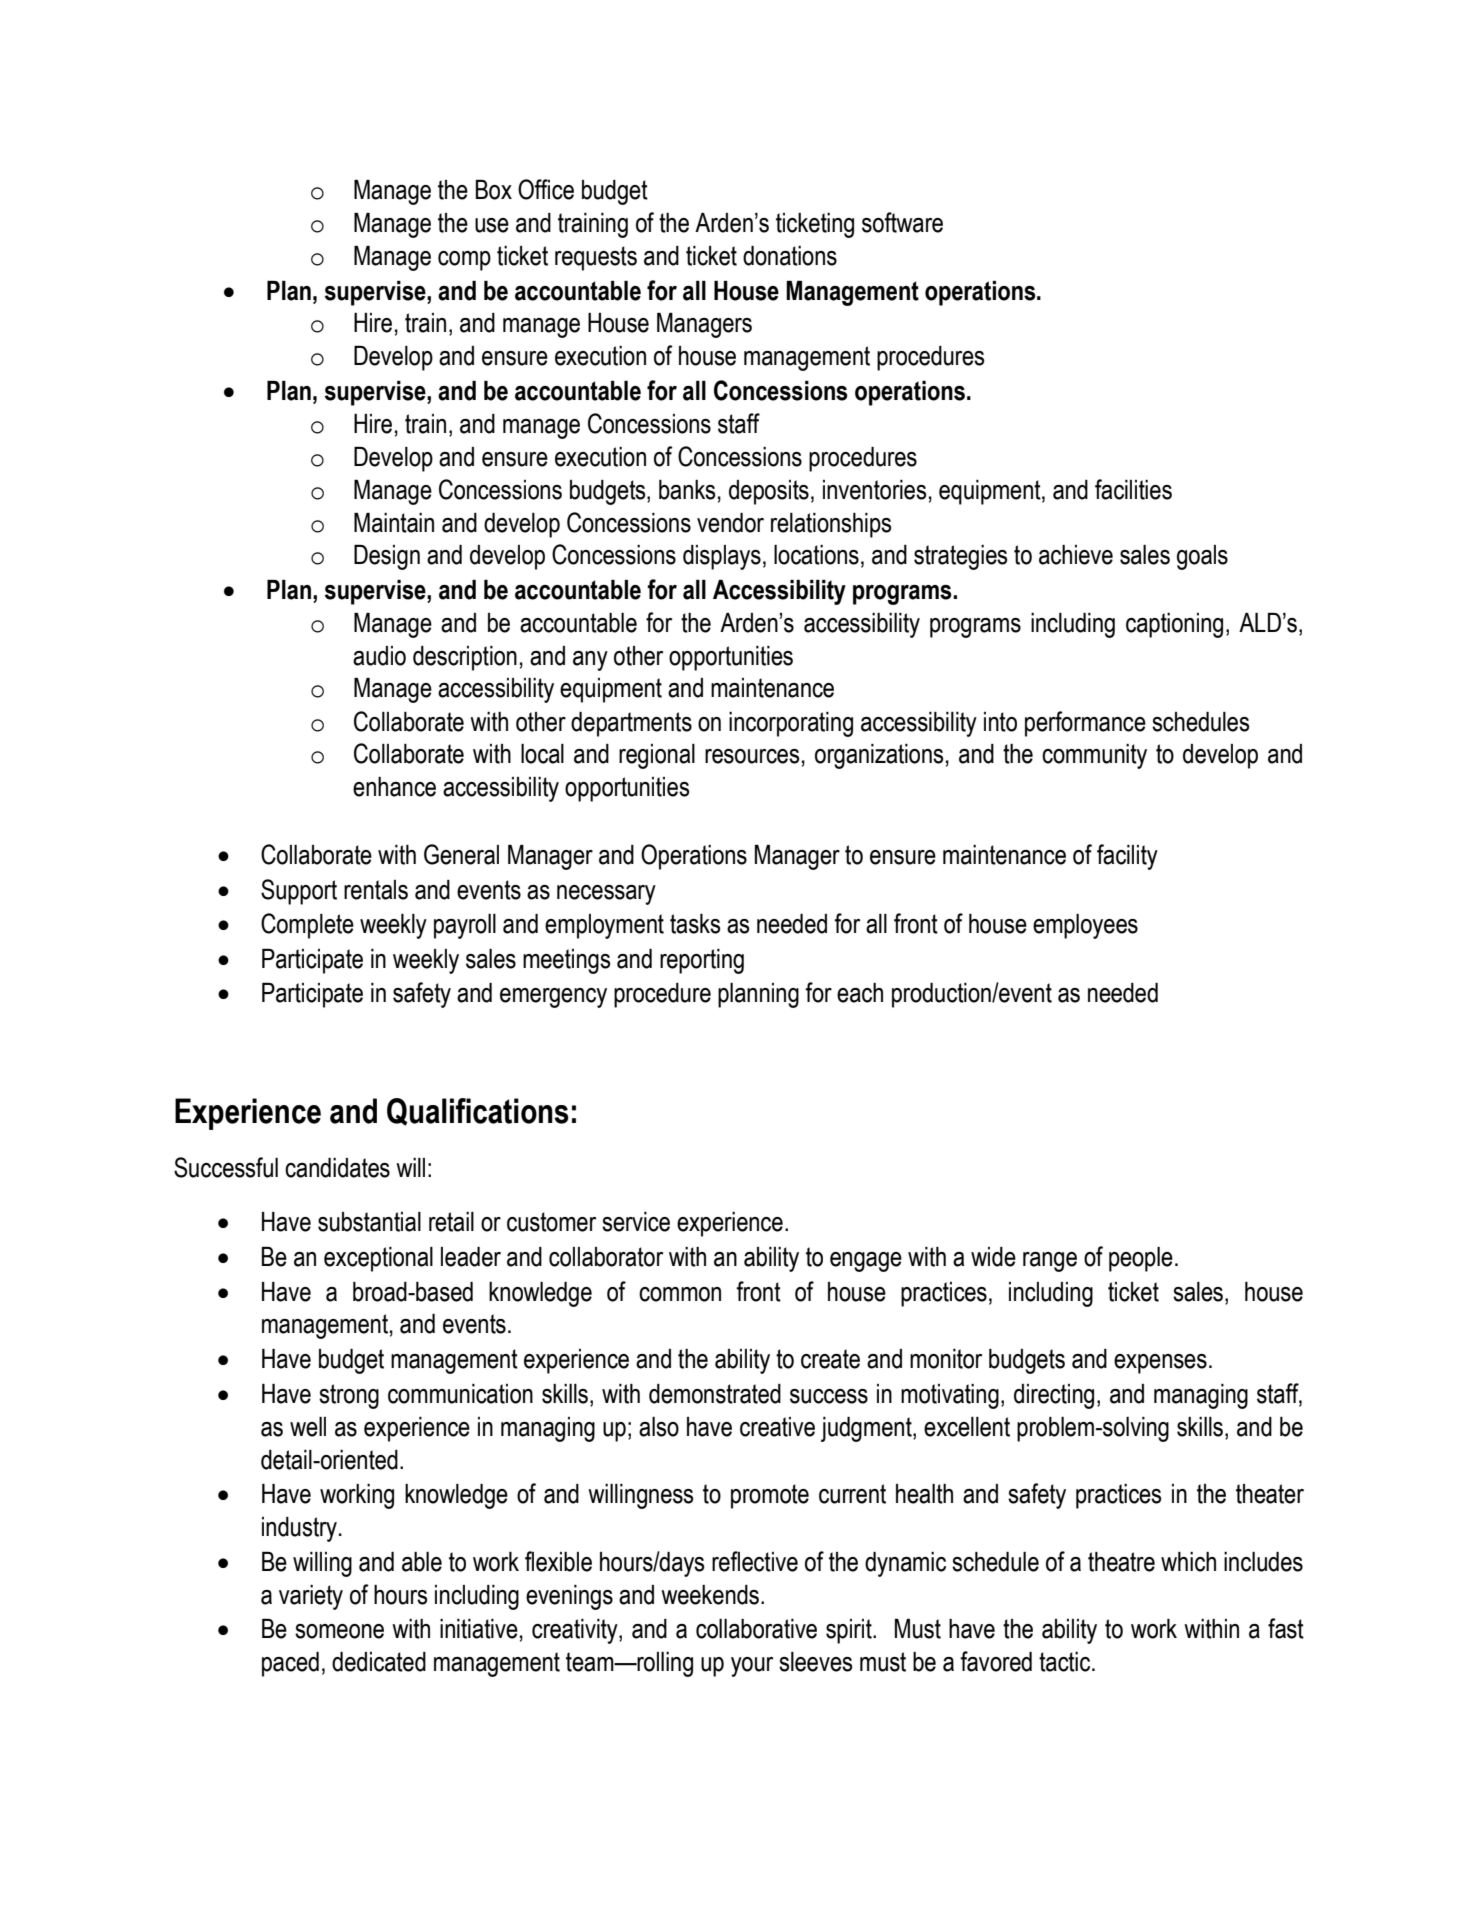 The image size is (1477, 1912). Describe the element at coordinates (902, 222) in the screenshot. I see `software` at that location.
